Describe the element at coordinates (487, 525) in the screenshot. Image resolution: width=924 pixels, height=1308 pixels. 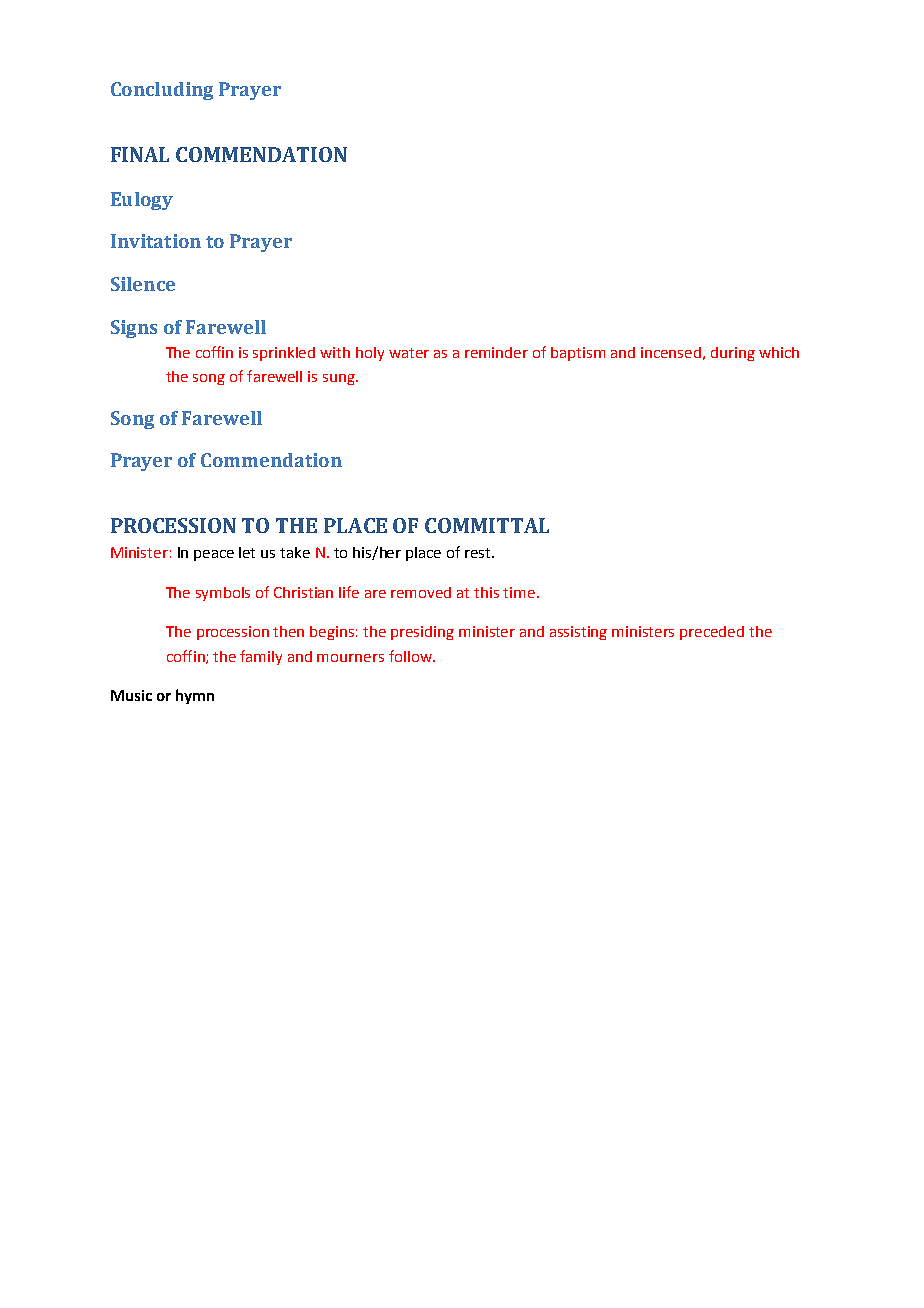
I see `COMMITTAL` at that location.
